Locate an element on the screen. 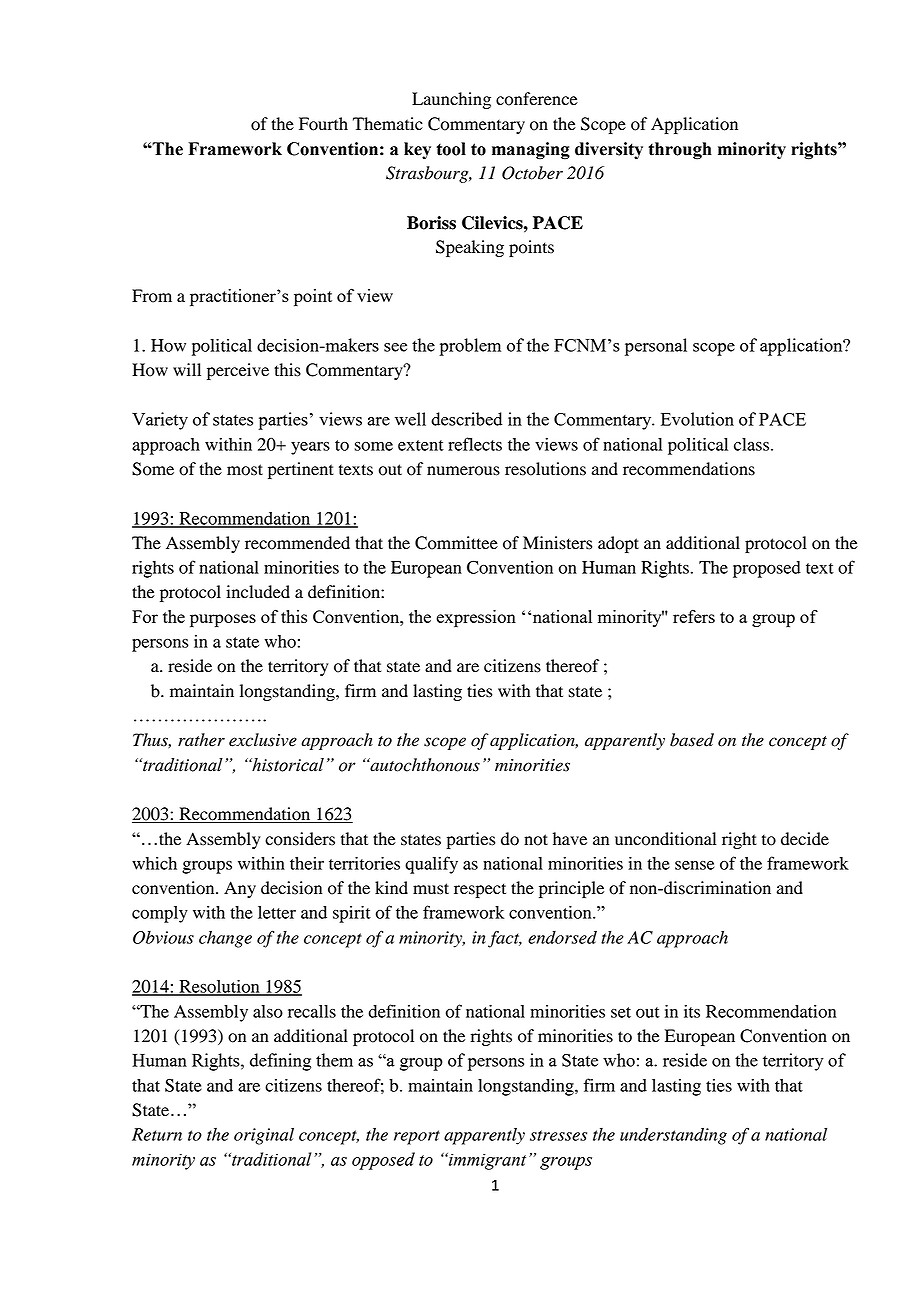 The height and width of the screenshot is (1308, 924). based is located at coordinates (692, 740).
